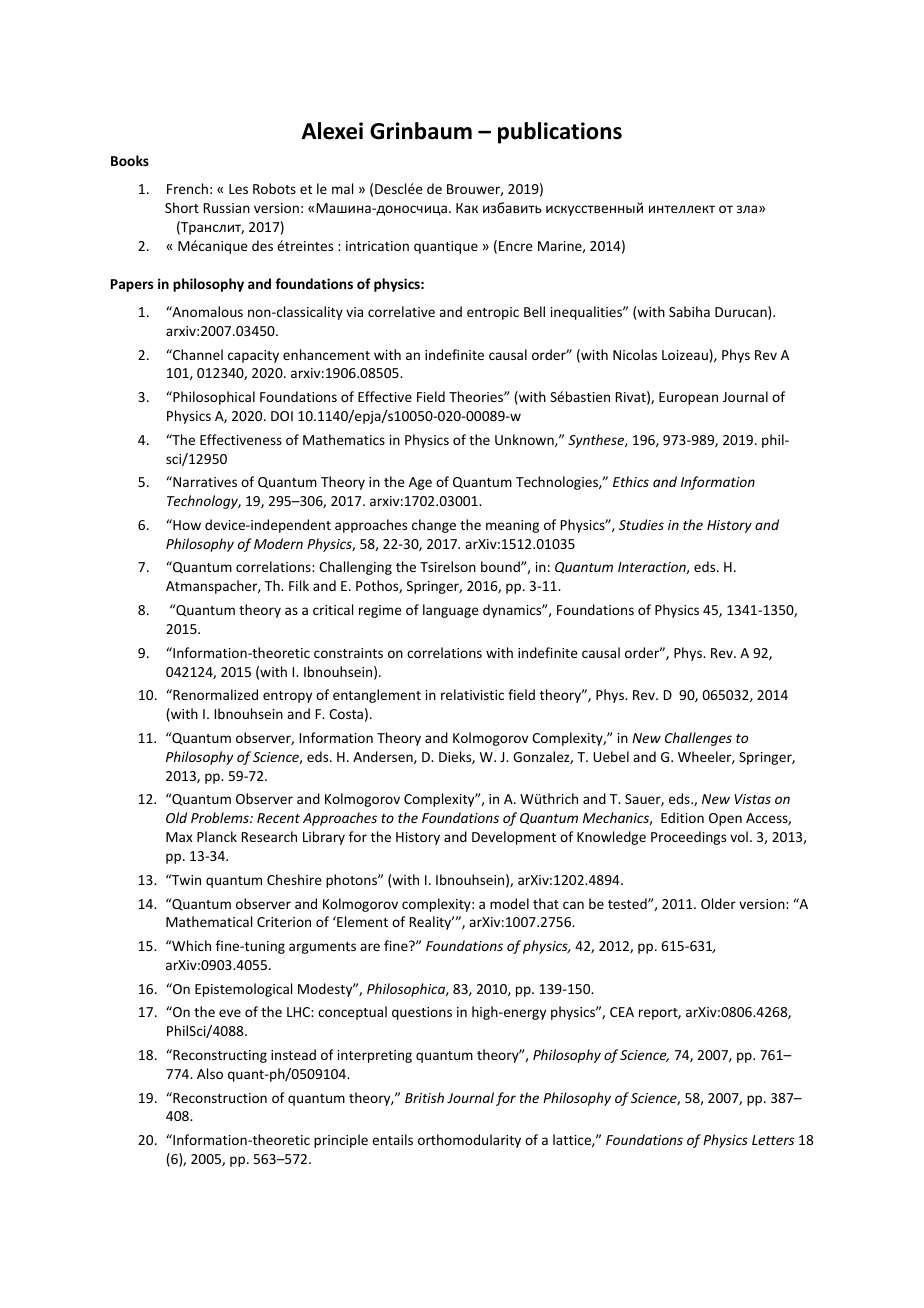  What do you see at coordinates (187, 188) in the image?
I see `French` at bounding box center [187, 188].
